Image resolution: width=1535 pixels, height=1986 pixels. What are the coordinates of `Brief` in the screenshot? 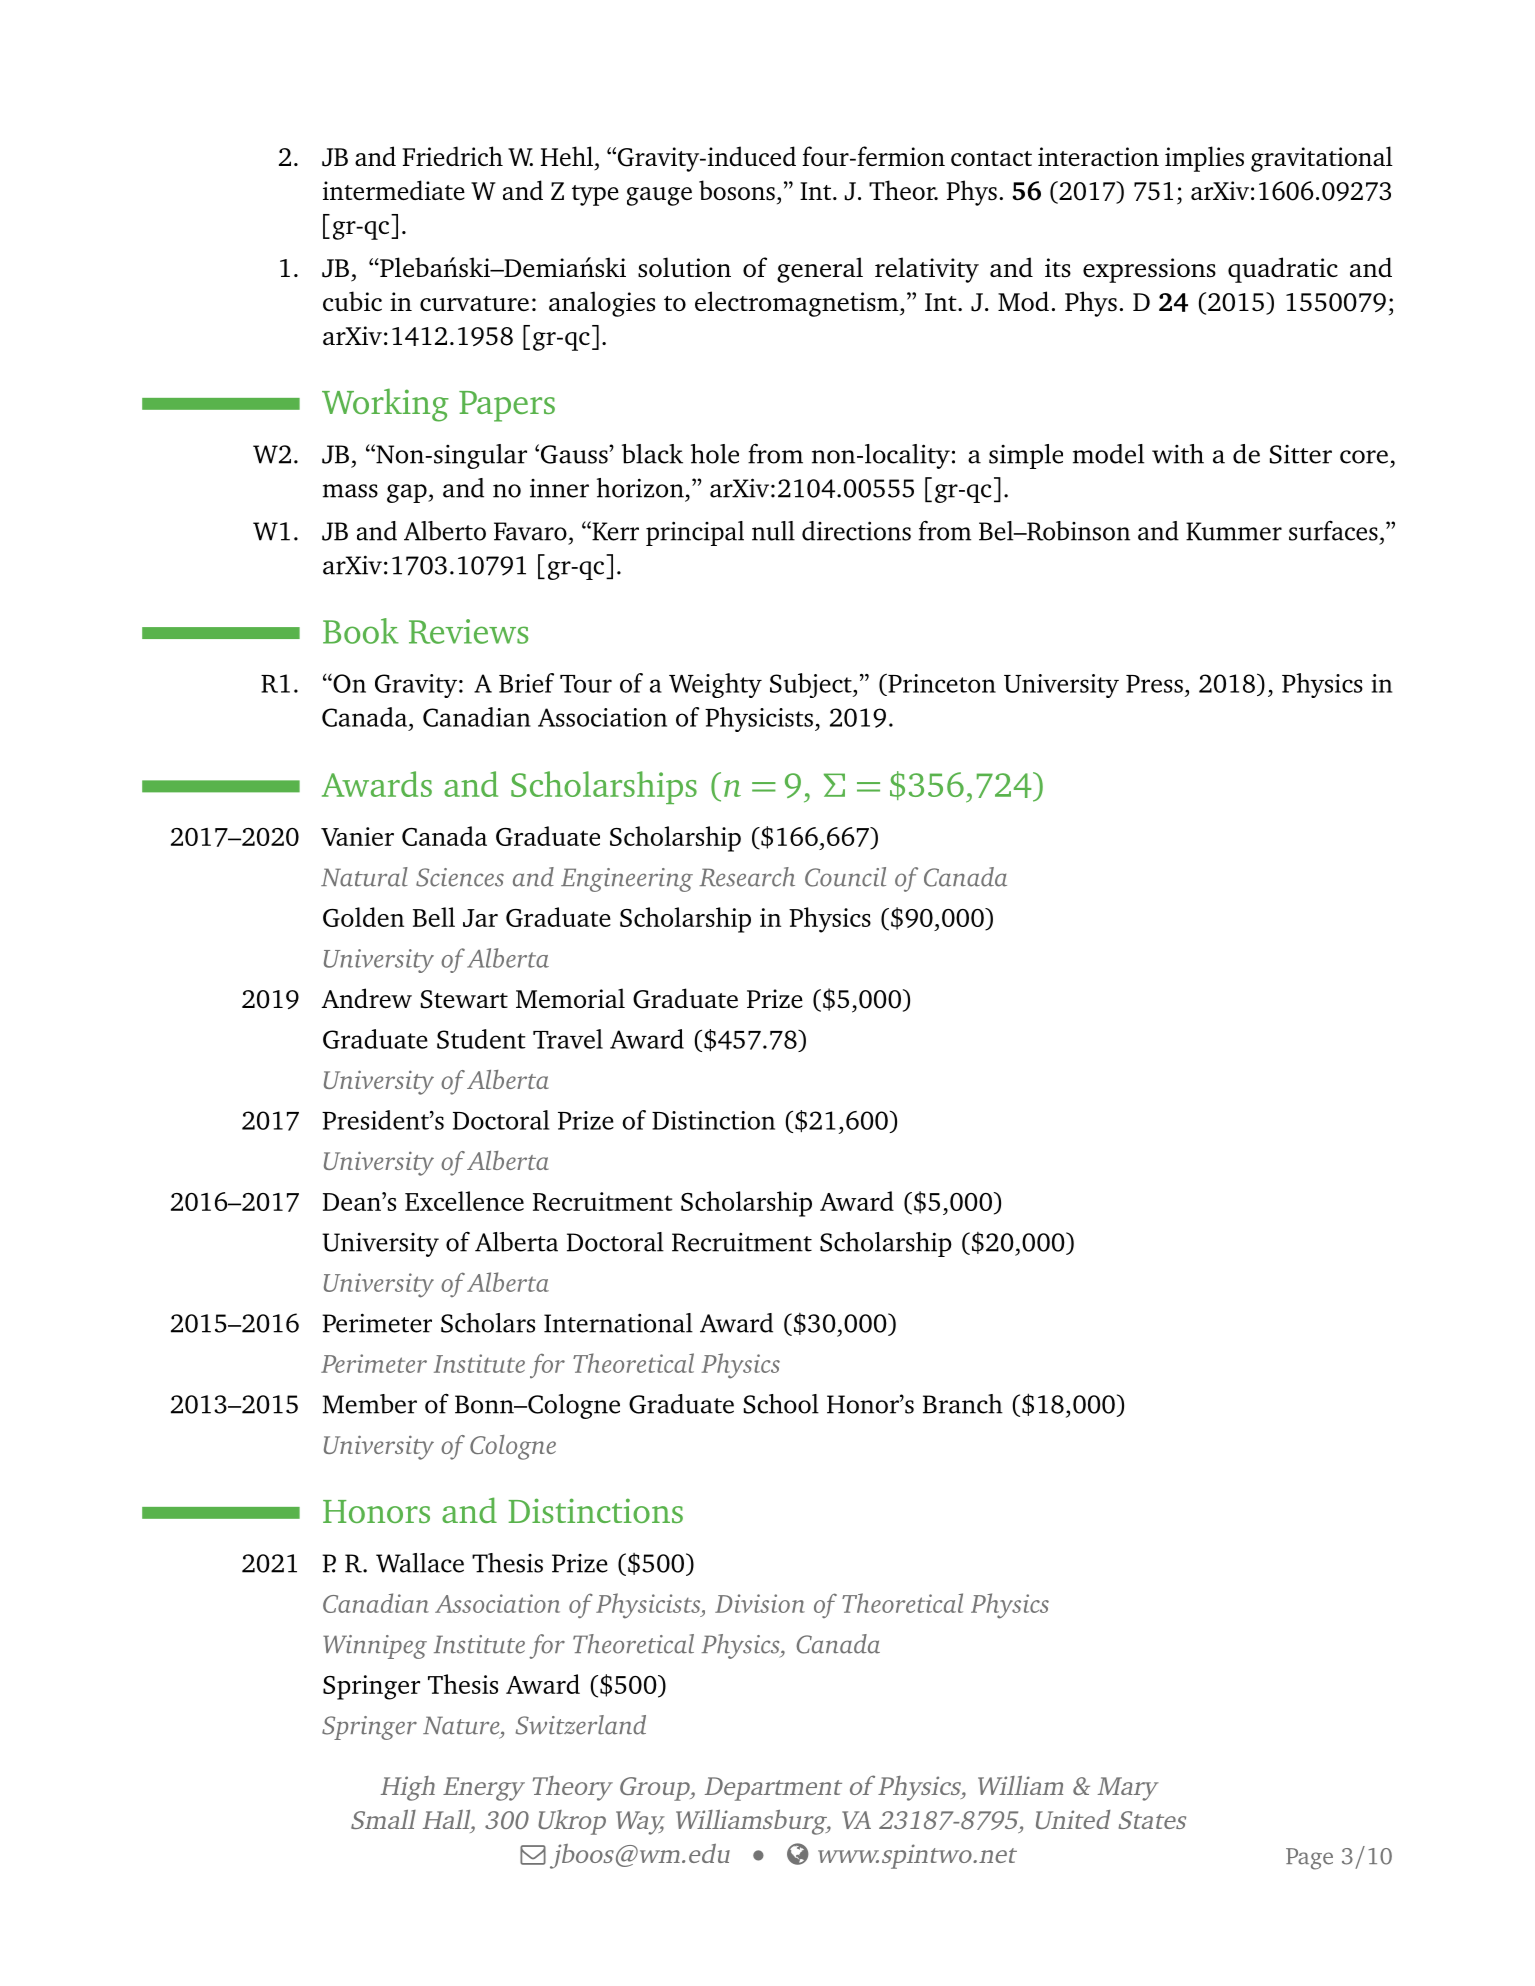 It's located at (526, 683).
